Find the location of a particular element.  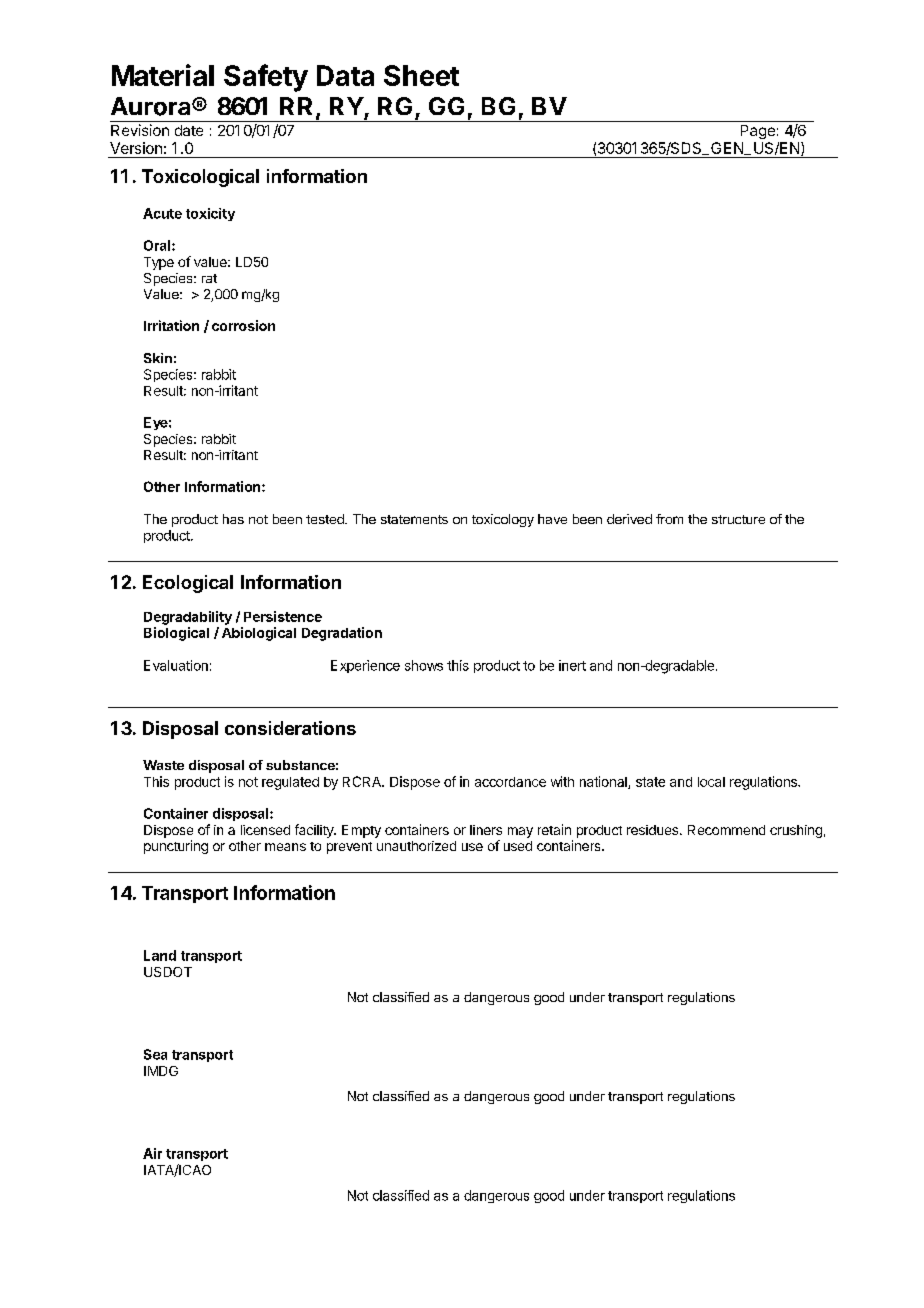

Recommend is located at coordinates (726, 830).
